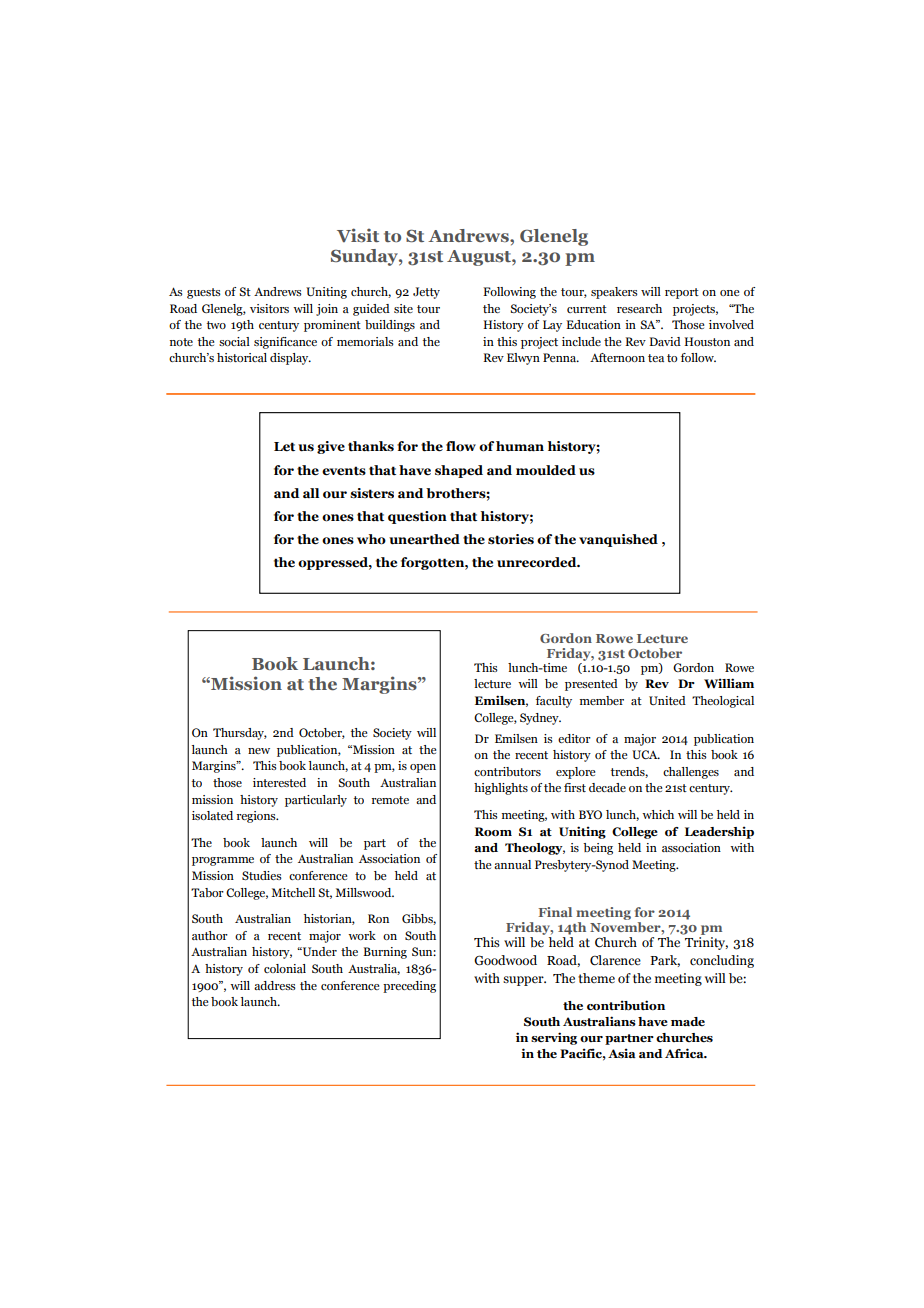  I want to click on report, so click(682, 293).
